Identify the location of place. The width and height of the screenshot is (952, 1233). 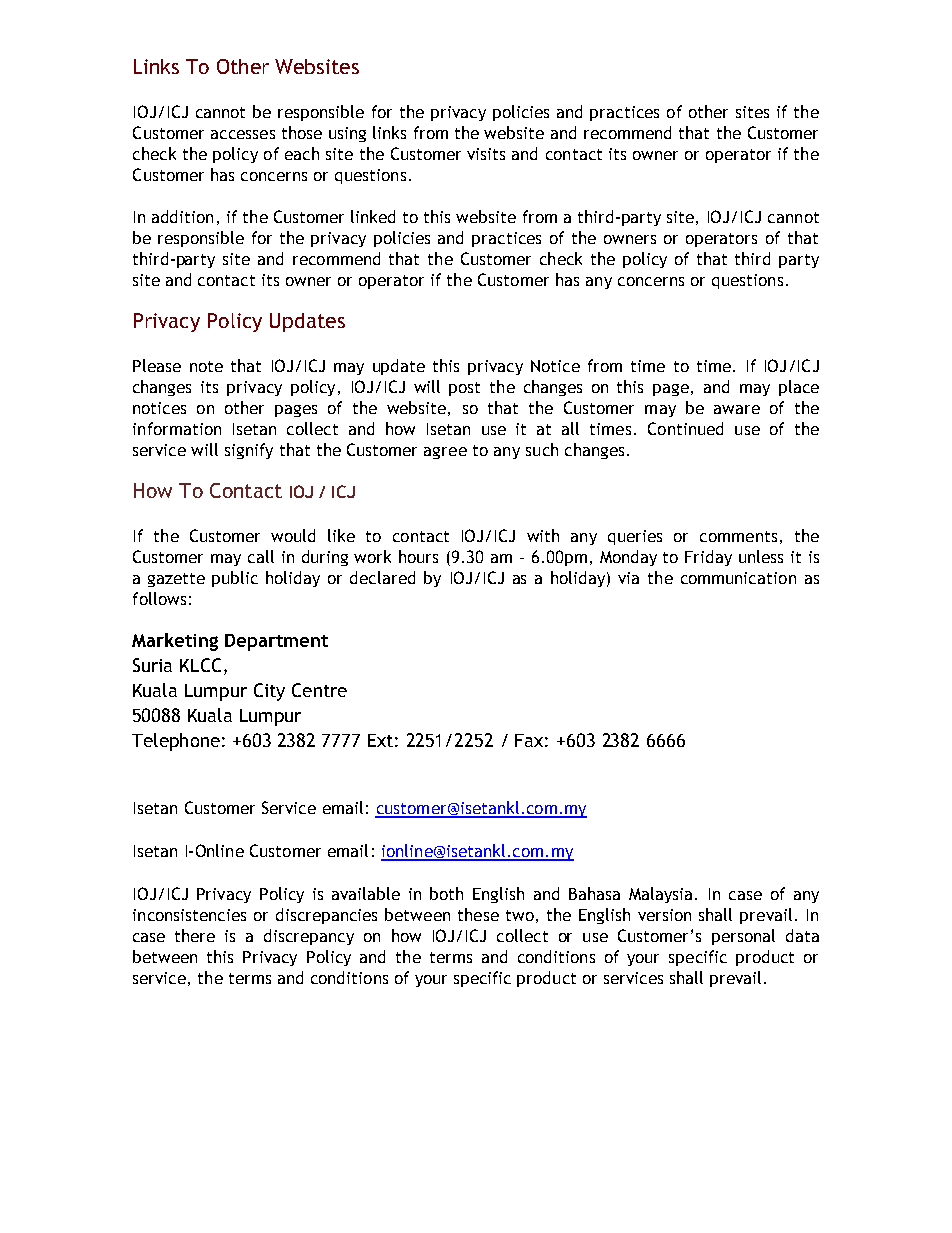
(799, 388).
